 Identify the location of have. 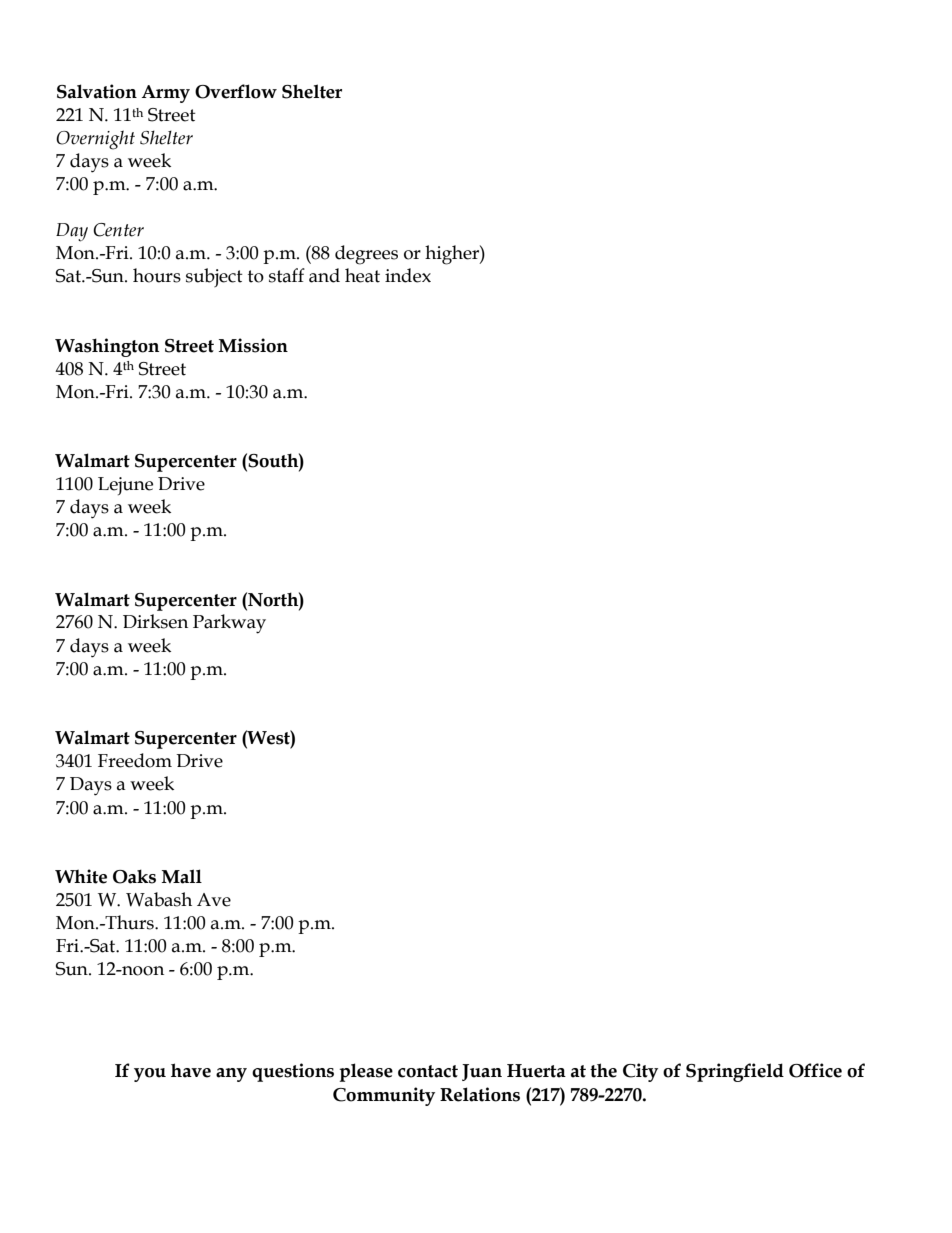
(191, 1070).
